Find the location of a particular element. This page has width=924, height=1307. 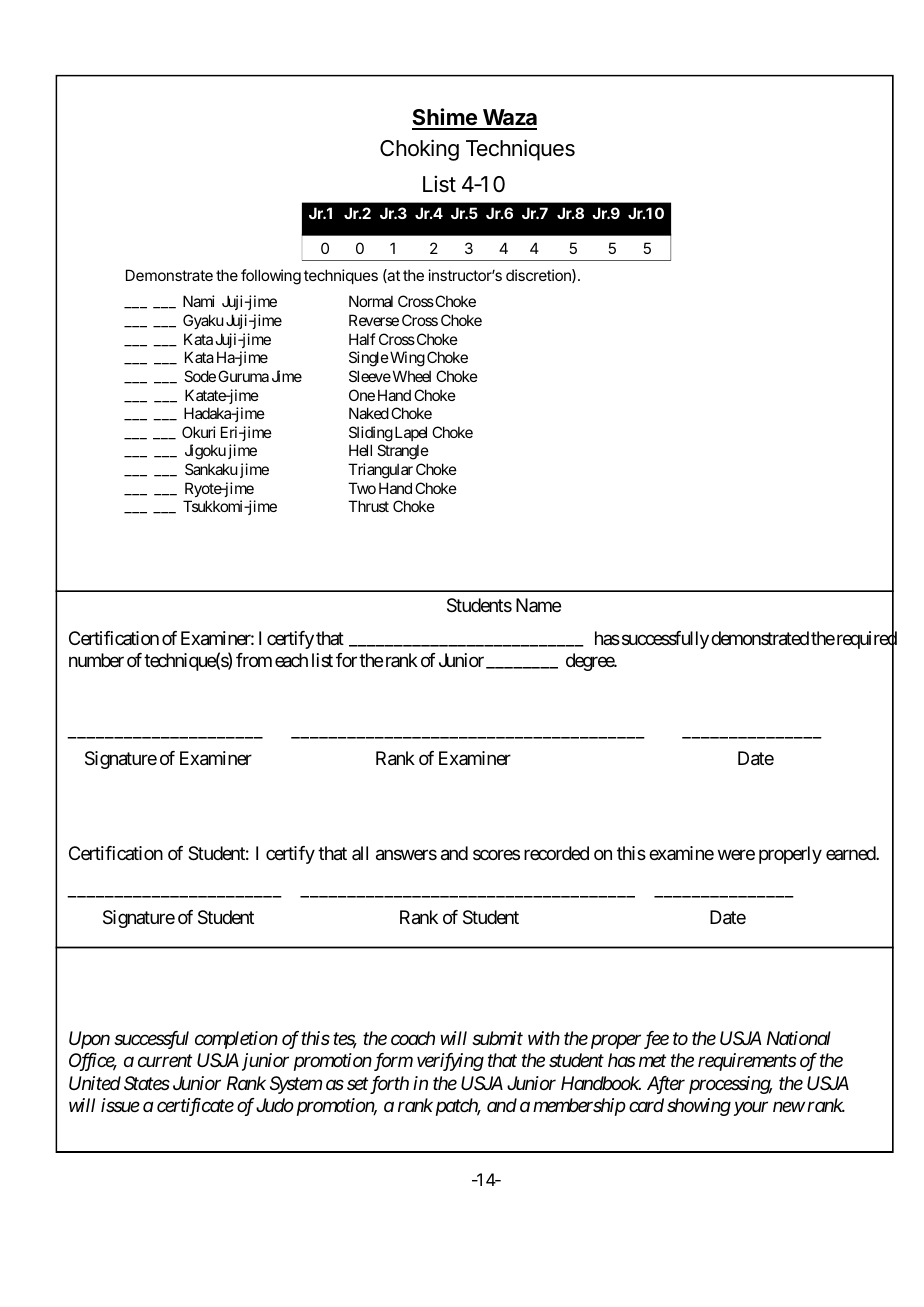

Waza is located at coordinates (508, 119).
